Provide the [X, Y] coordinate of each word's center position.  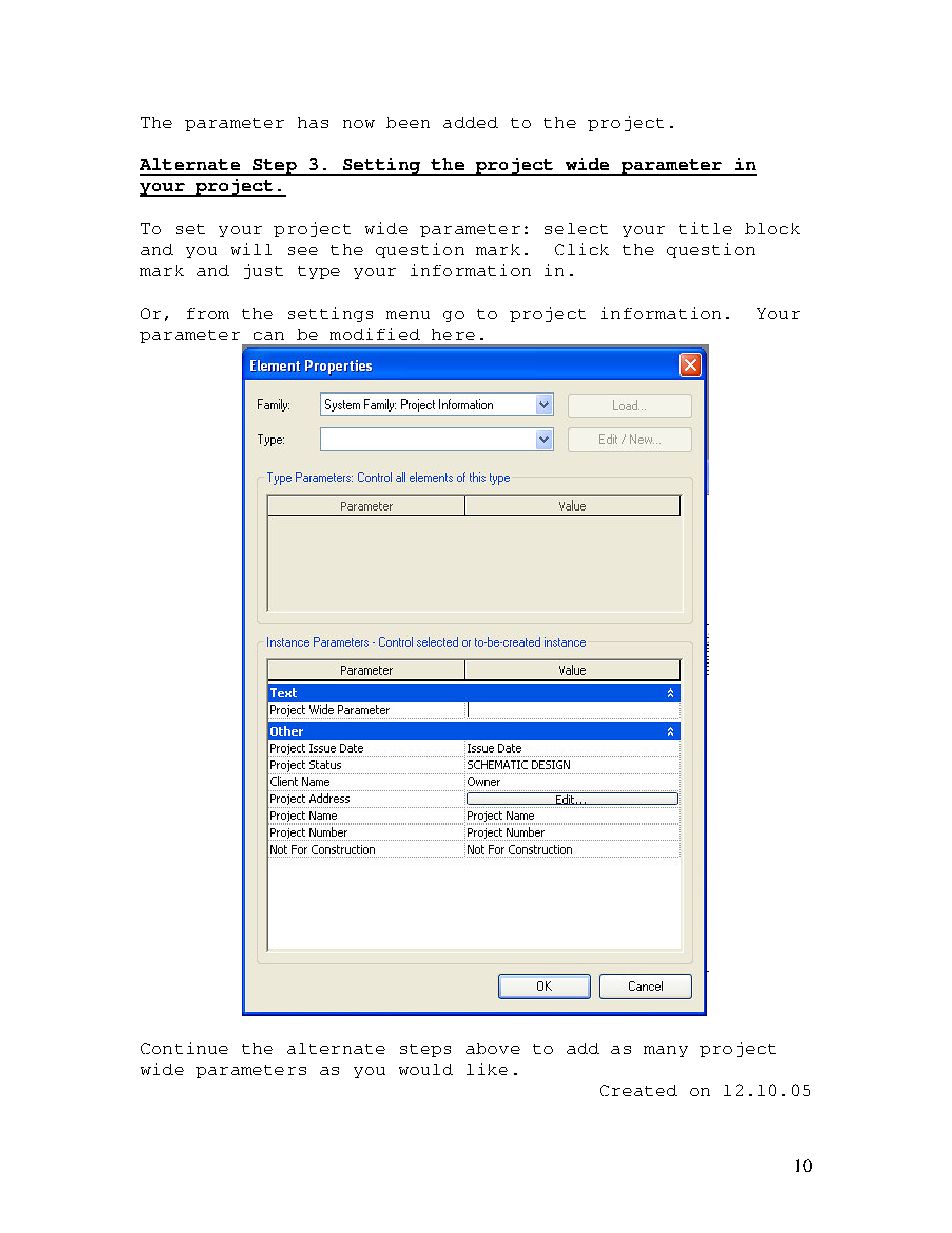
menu [408, 315]
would [426, 1069]
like [487, 1069]
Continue [184, 1048]
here [453, 334]
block [772, 228]
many [666, 1051]
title [705, 228]
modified [375, 334]
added [470, 122]
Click [582, 249]
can [269, 336]
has [313, 122]
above [493, 1048]
